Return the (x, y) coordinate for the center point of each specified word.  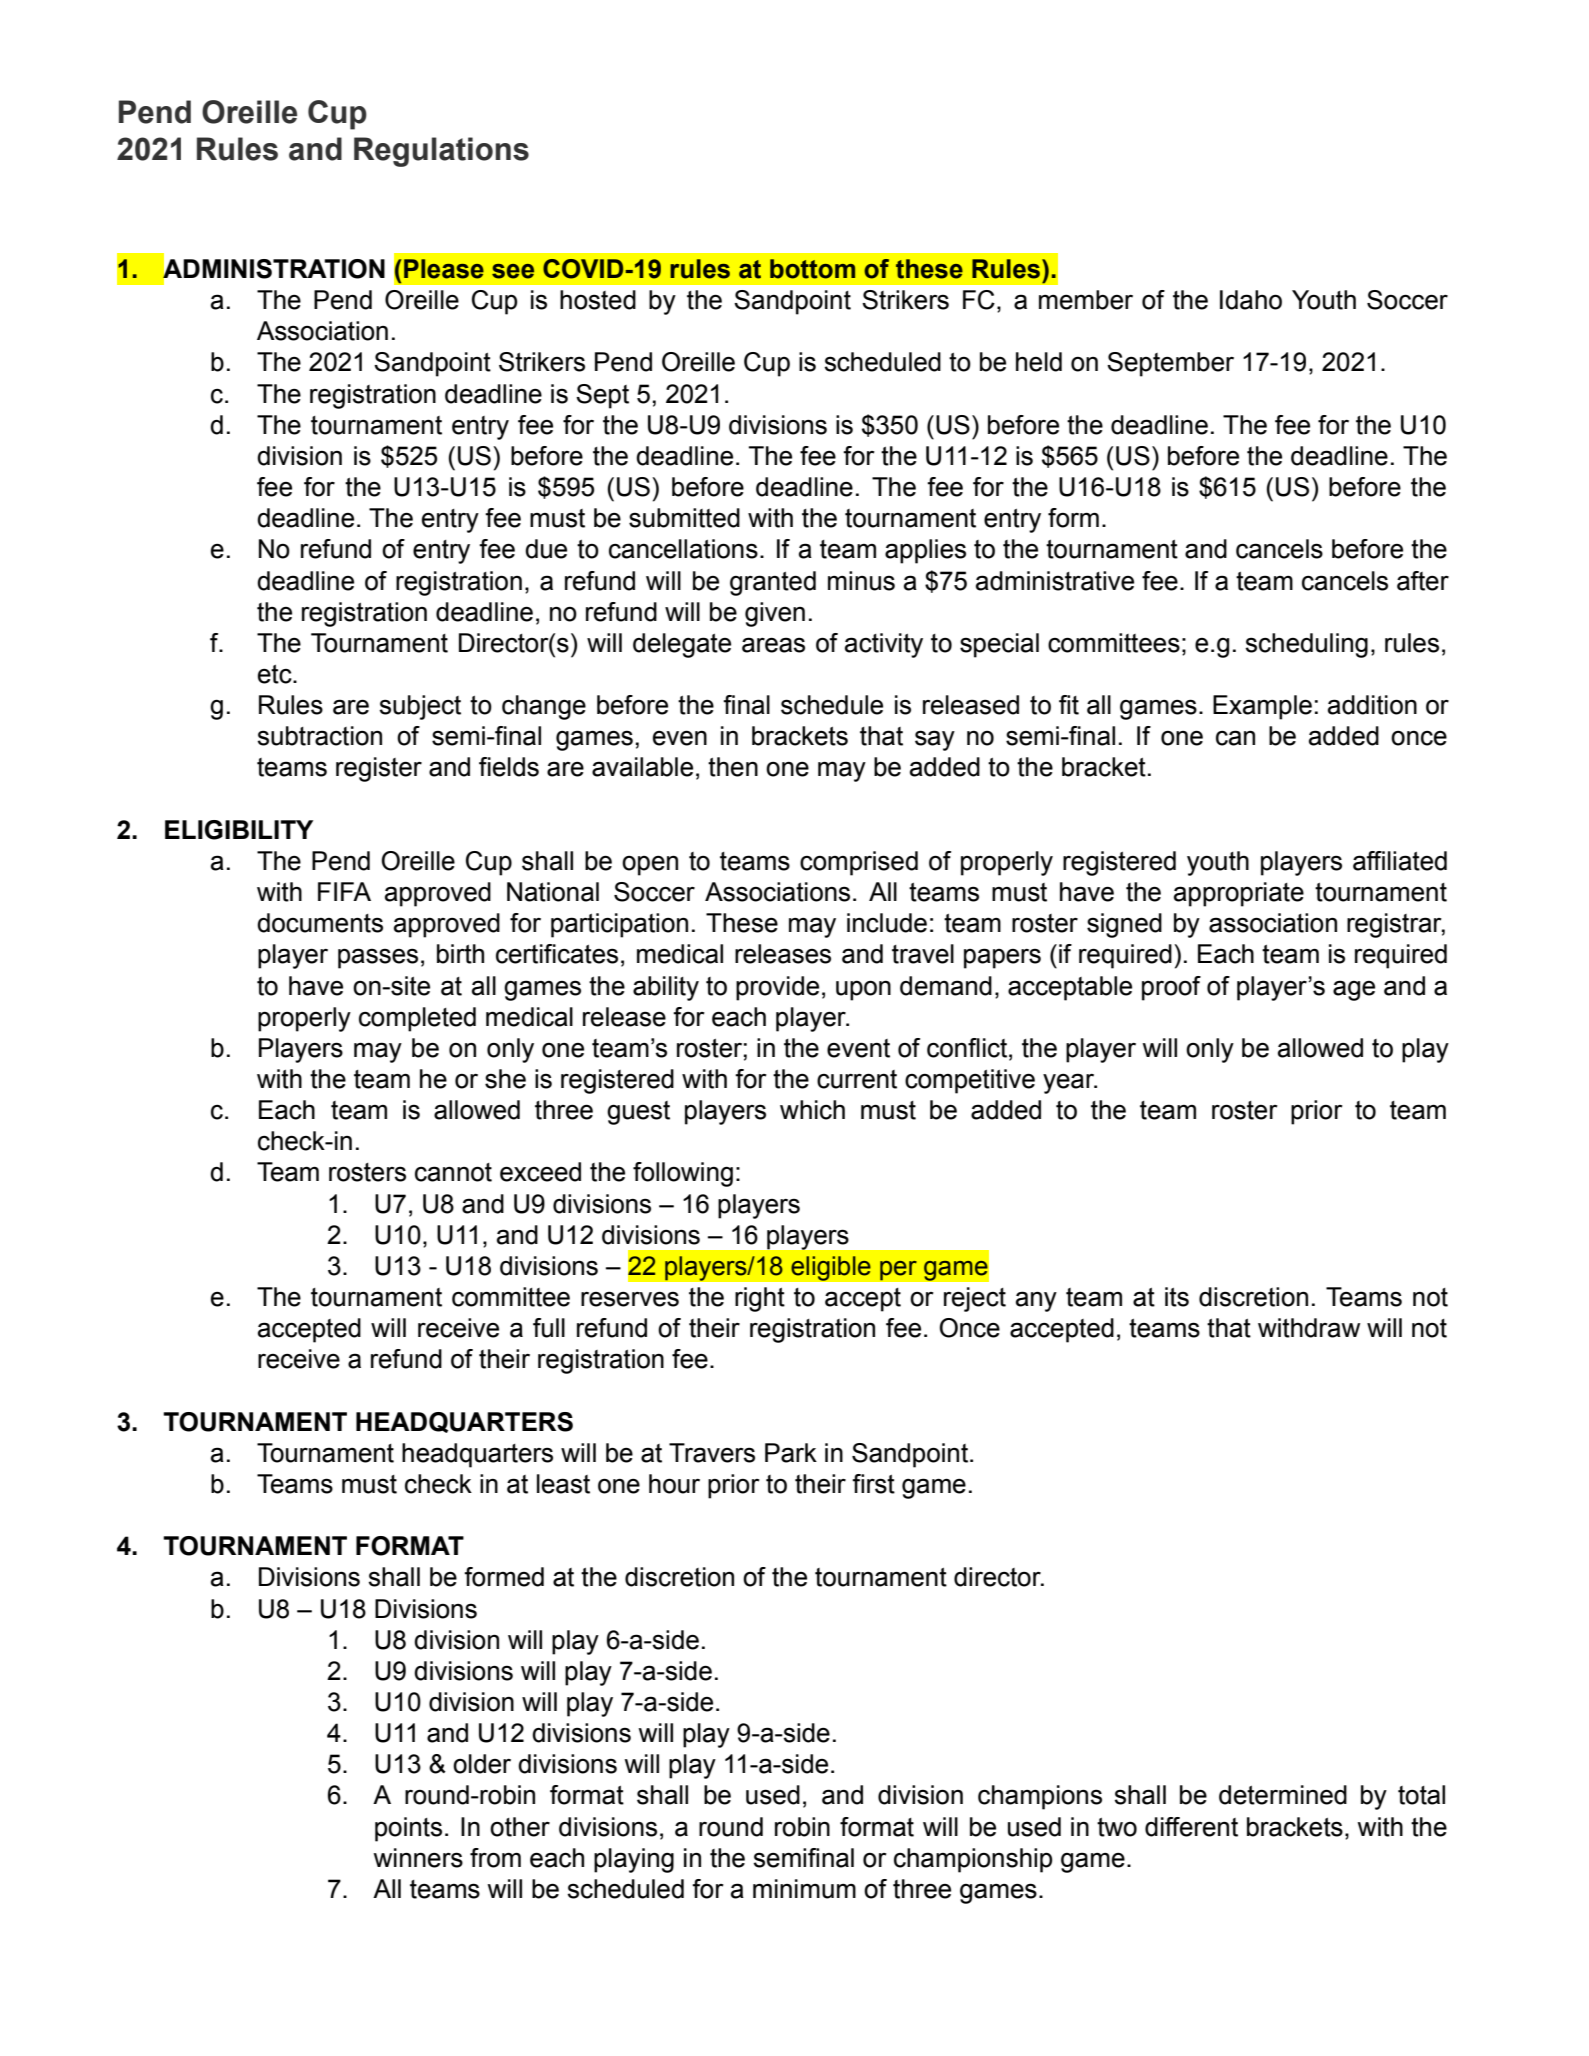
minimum (804, 1889)
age (1354, 990)
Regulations (441, 152)
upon (863, 990)
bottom (812, 269)
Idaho (1251, 300)
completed (417, 1019)
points (408, 1829)
